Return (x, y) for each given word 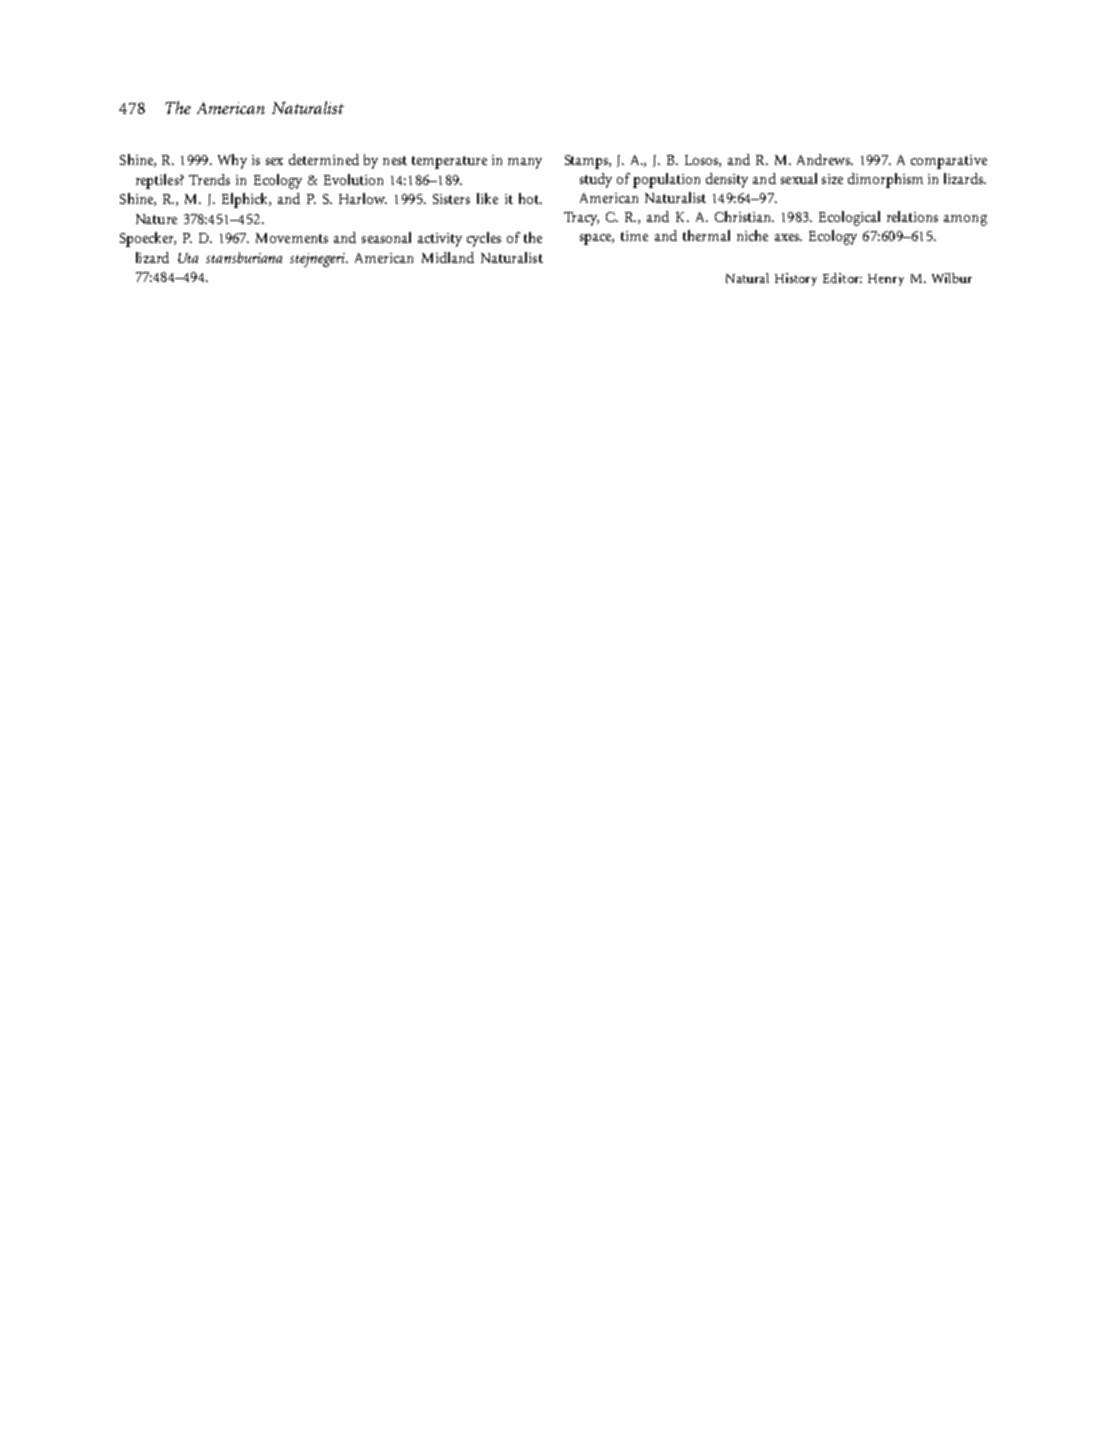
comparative (949, 162)
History (796, 279)
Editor (842, 278)
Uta (188, 258)
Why (232, 161)
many (525, 163)
